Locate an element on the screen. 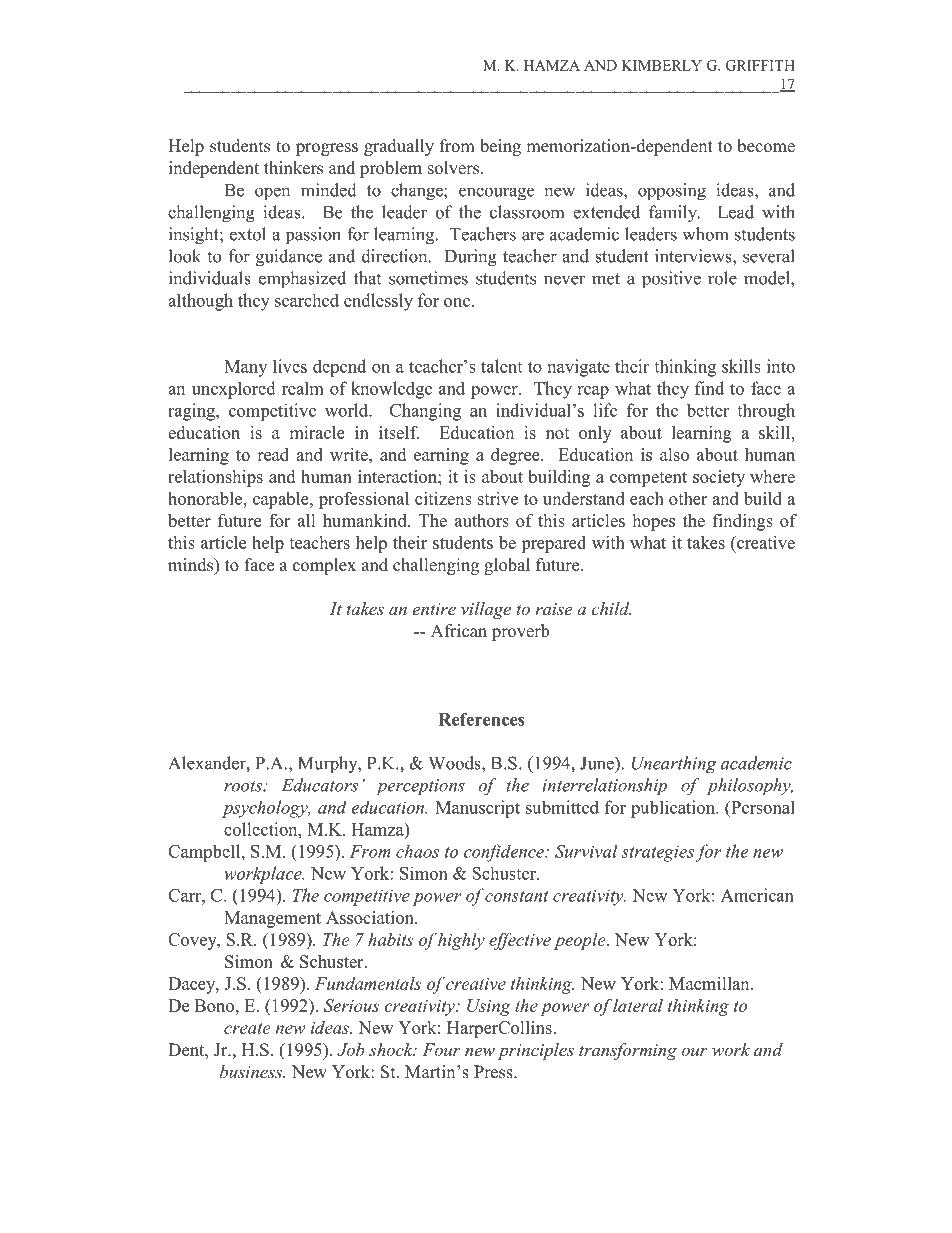 This screenshot has height=1233, width=952. References is located at coordinates (481, 719).
